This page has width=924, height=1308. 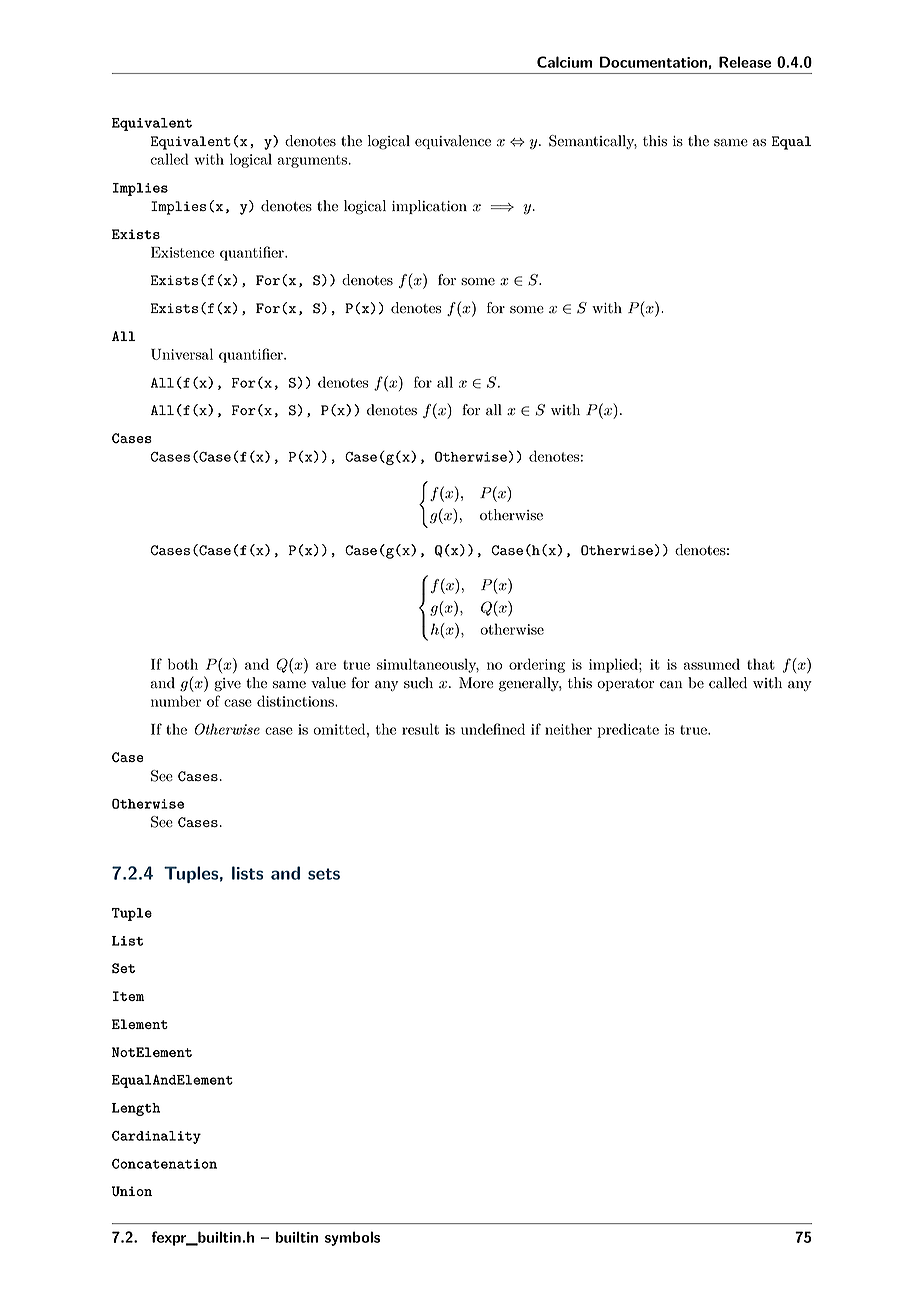 I want to click on Documentation, so click(x=653, y=62).
